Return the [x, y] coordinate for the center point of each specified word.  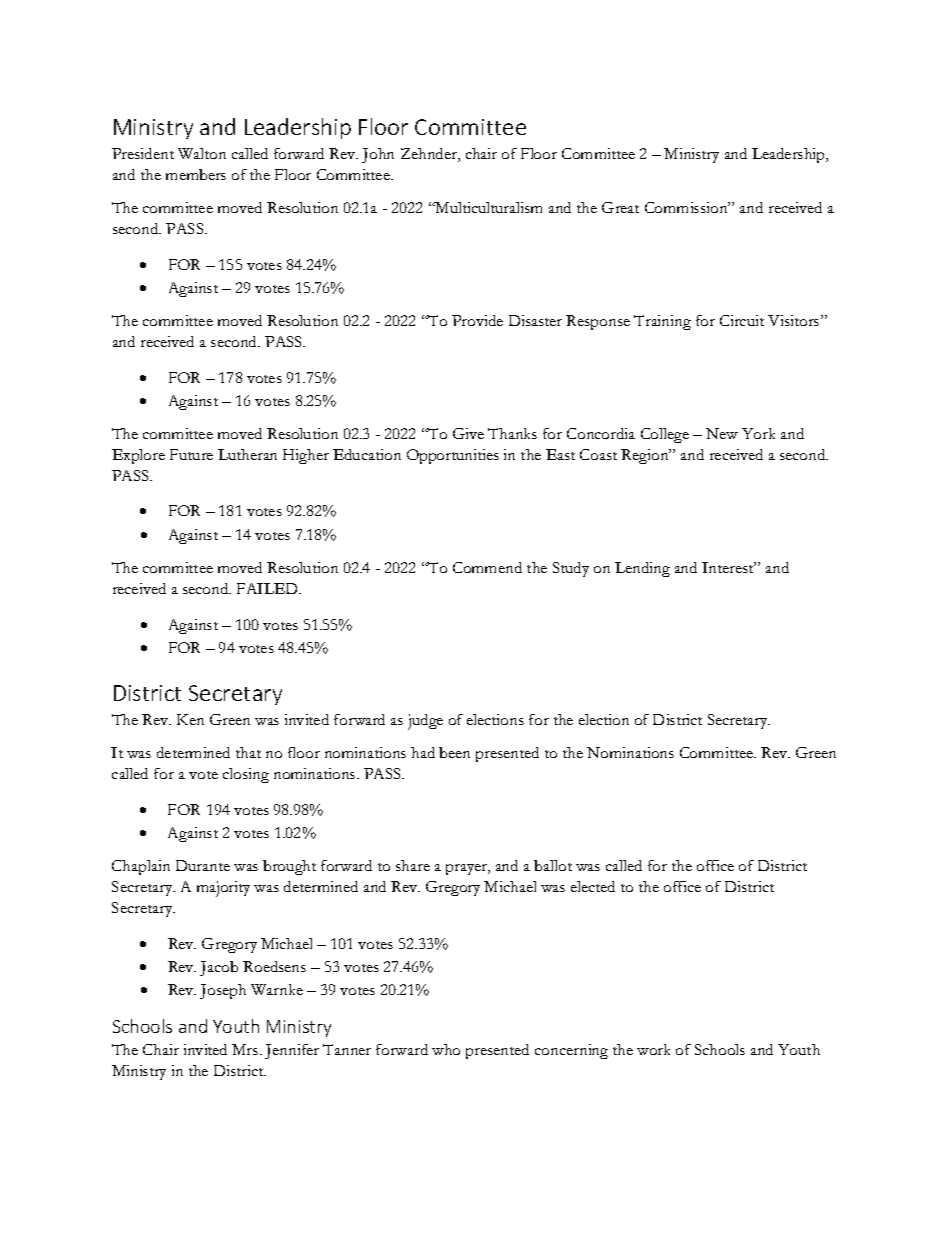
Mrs [246, 1049]
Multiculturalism [487, 207]
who [446, 1049]
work [653, 1049]
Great [620, 207]
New [722, 433]
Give [468, 433]
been [454, 752]
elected [593, 886]
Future [191, 454]
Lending [642, 569]
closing [246, 775]
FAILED [268, 588]
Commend [487, 567]
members [196, 174]
